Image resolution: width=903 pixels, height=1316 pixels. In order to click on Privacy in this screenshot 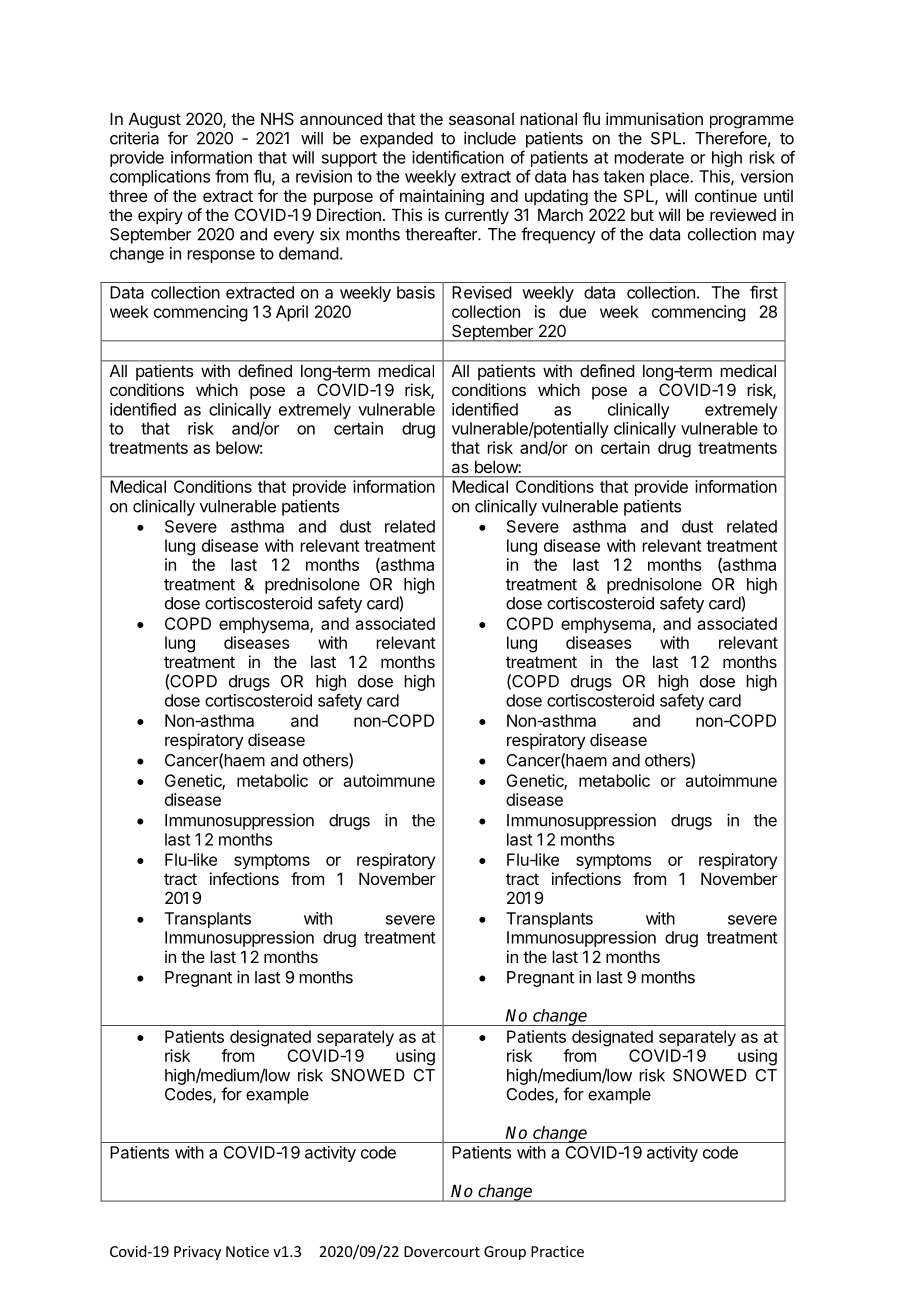, I will do `click(197, 1253)`.
